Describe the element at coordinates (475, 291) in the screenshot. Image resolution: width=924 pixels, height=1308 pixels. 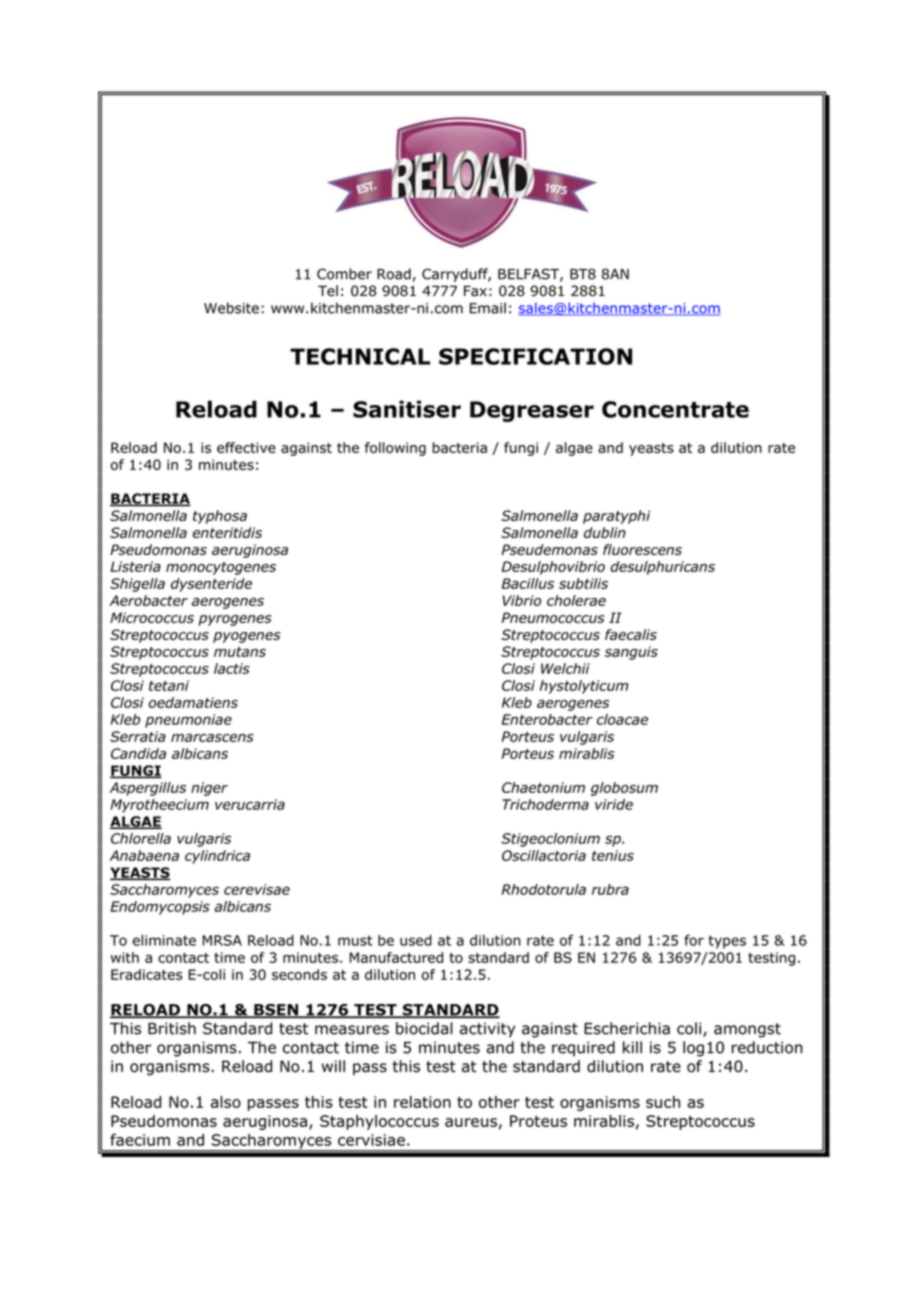
I see `Fax` at that location.
